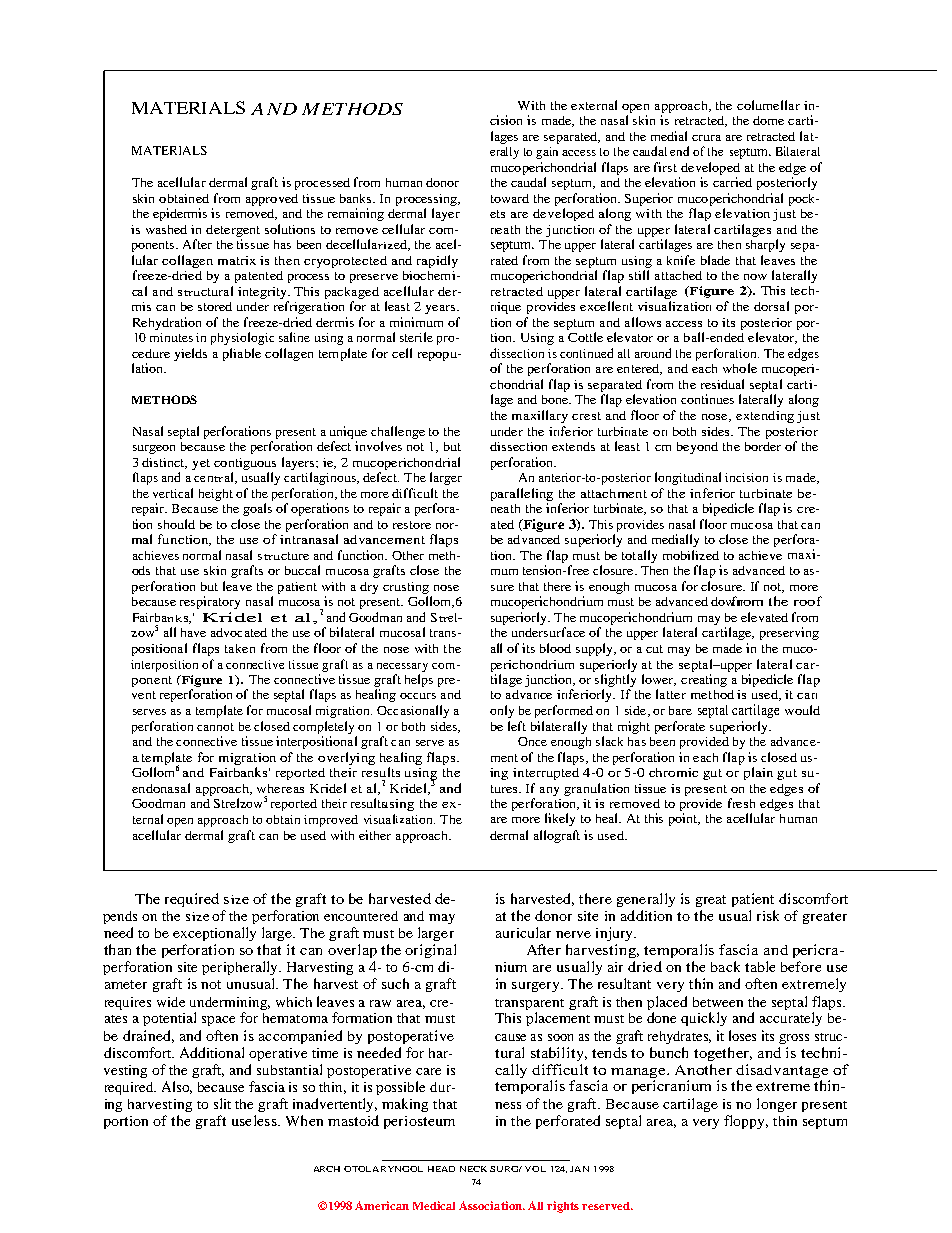  What do you see at coordinates (441, 1169) in the document?
I see `HEAD` at bounding box center [441, 1169].
